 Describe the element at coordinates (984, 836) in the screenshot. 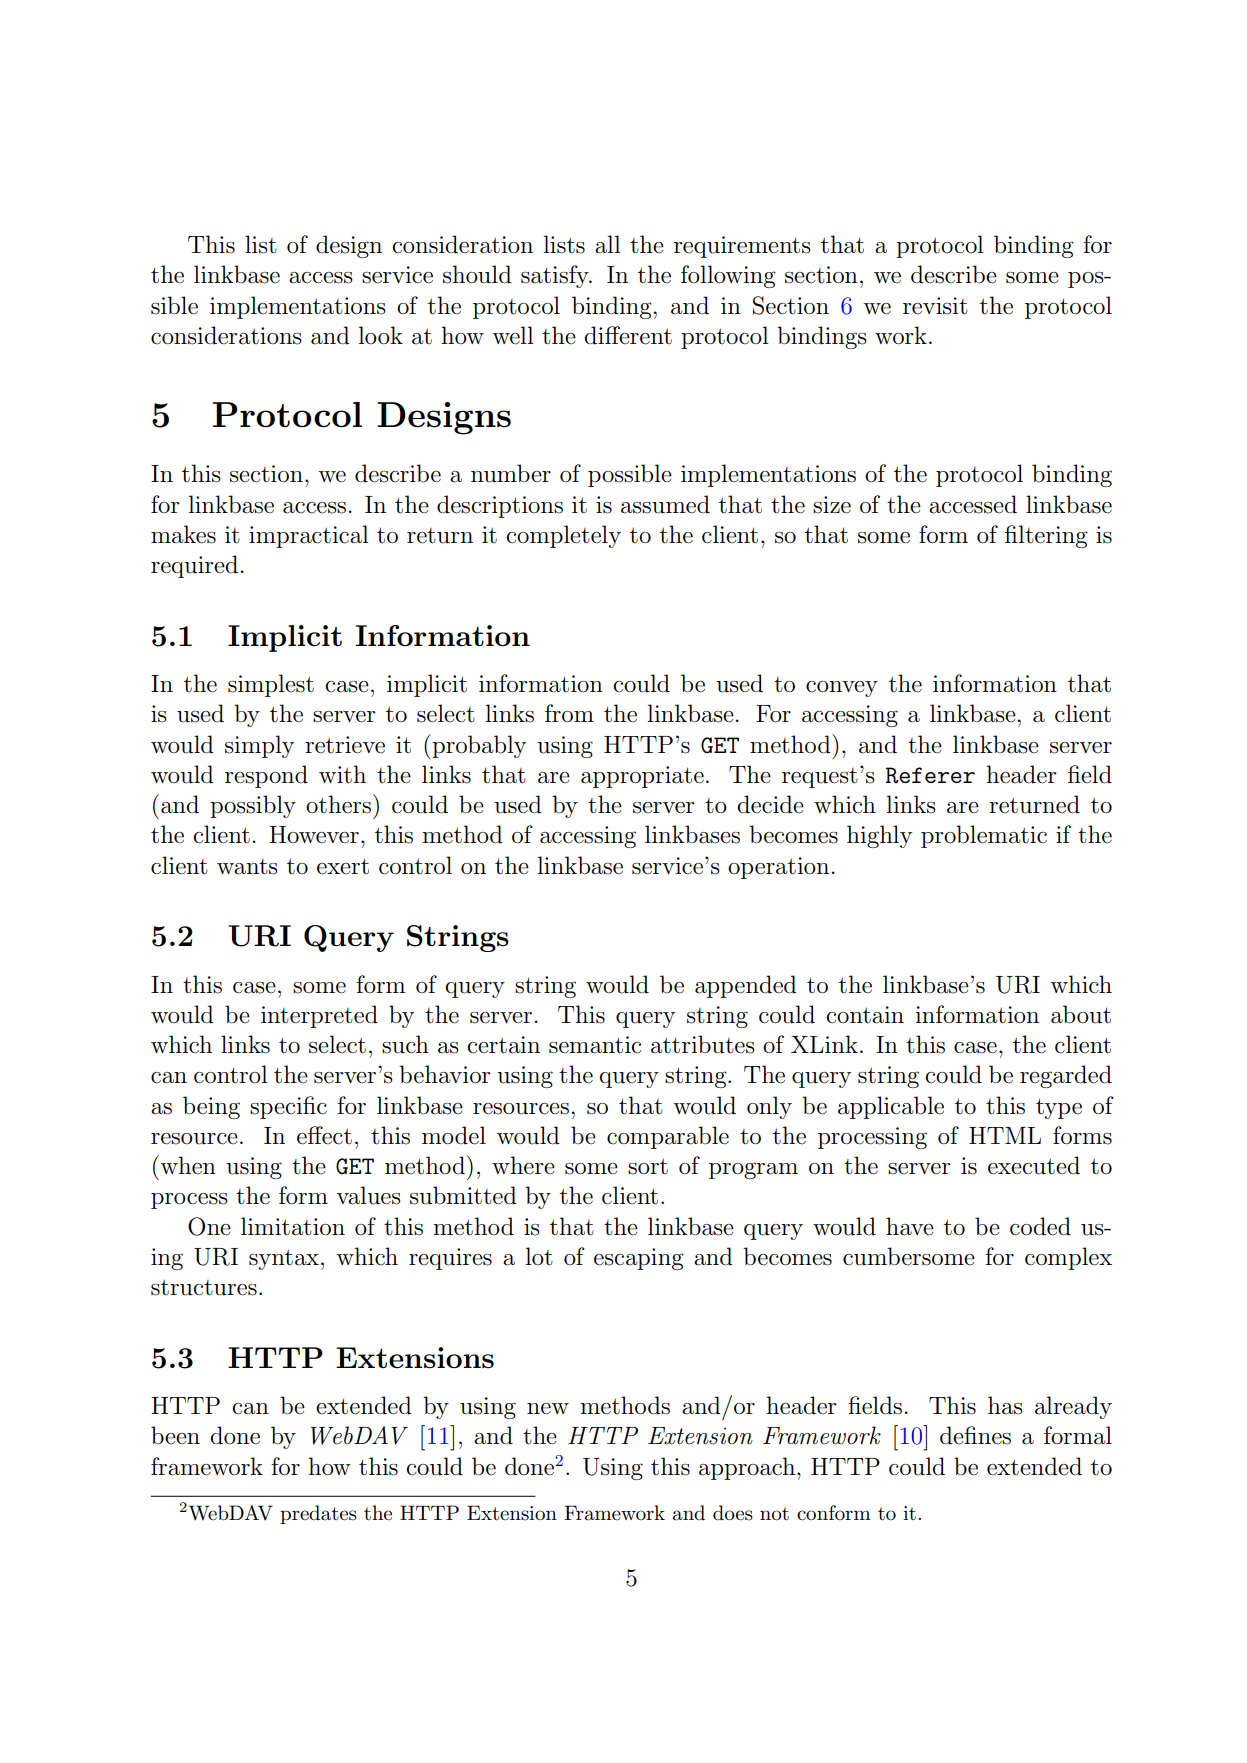

I see `problematic` at that location.
